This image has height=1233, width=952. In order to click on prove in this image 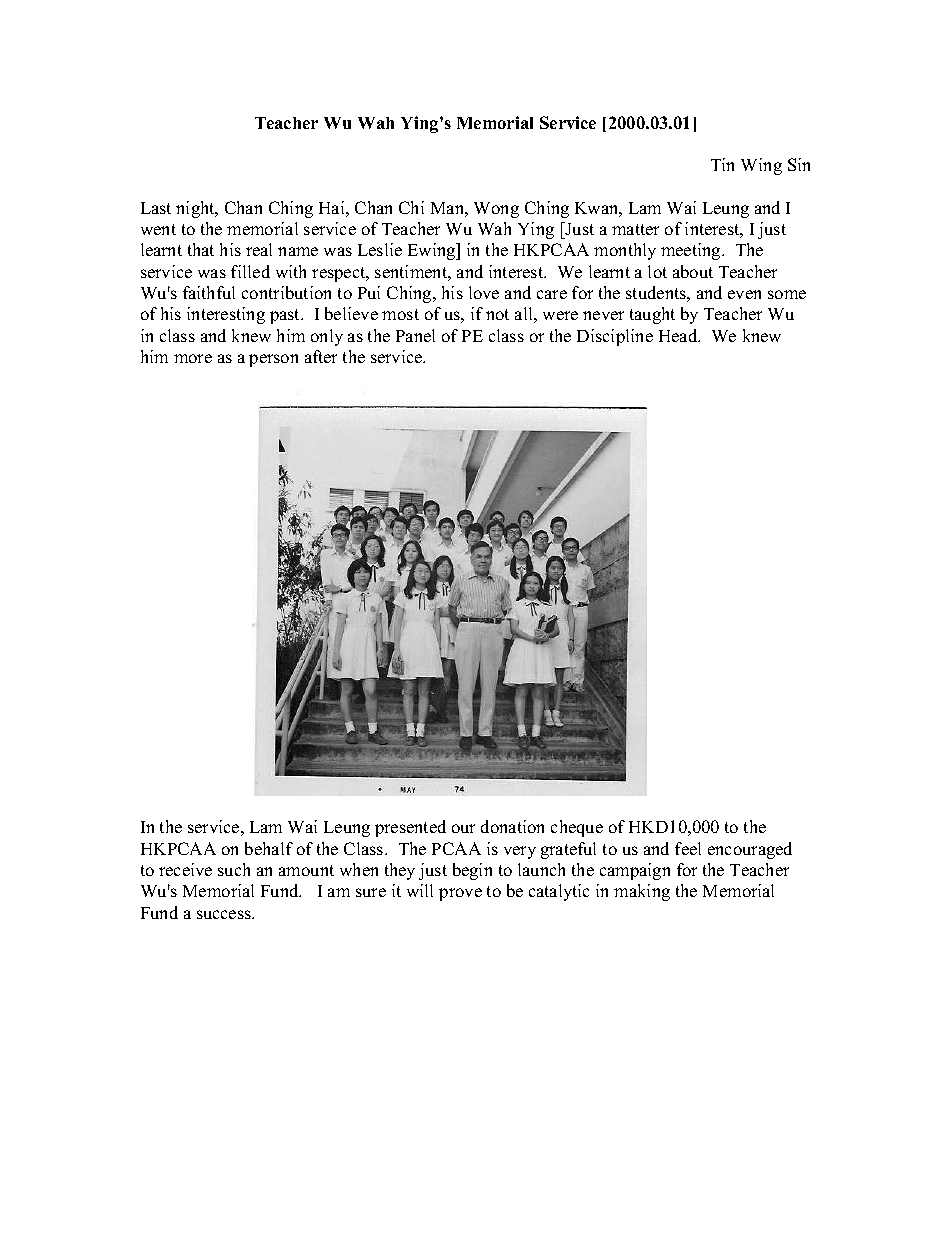, I will do `click(460, 894)`.
